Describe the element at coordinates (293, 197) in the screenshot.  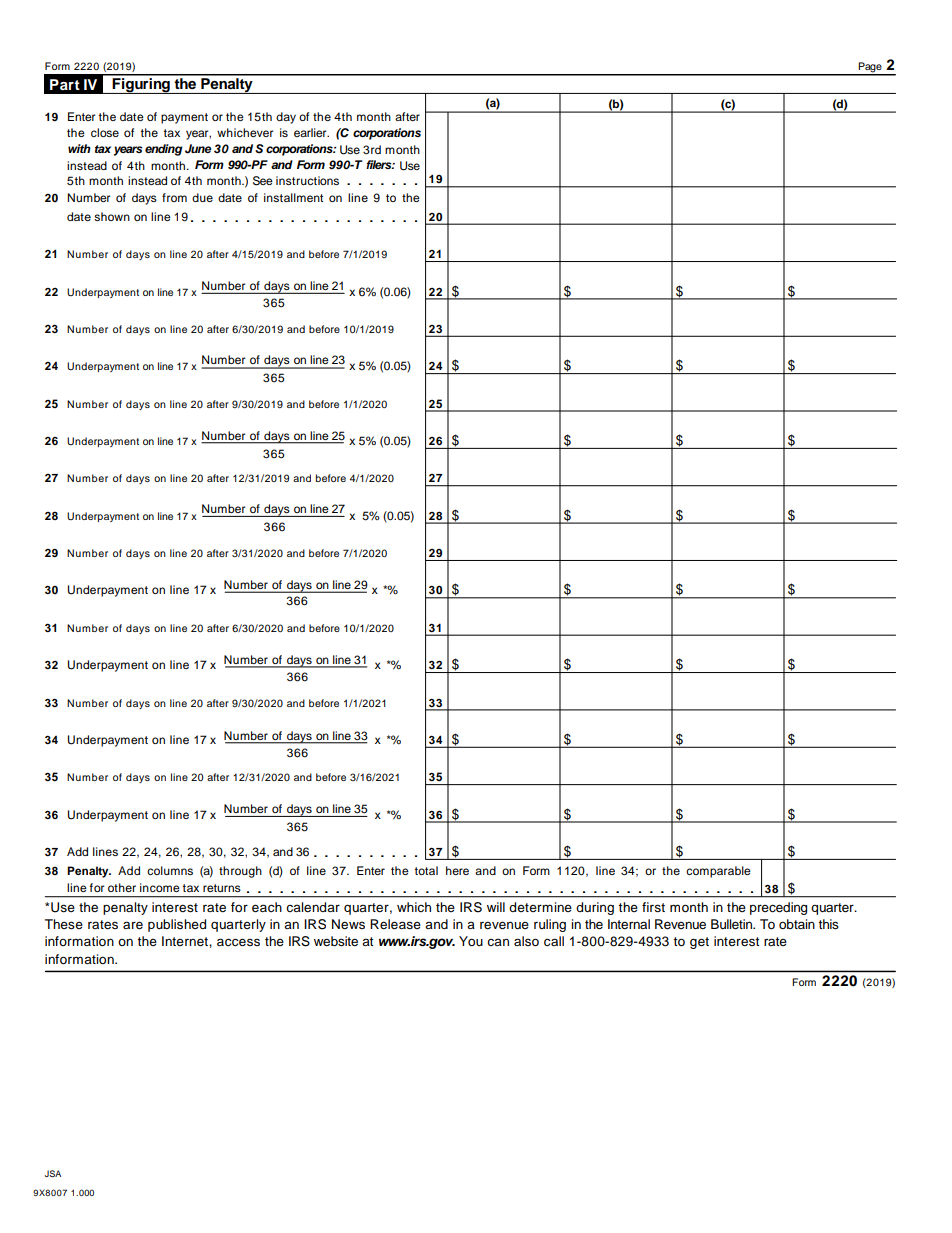
I see `installment` at that location.
